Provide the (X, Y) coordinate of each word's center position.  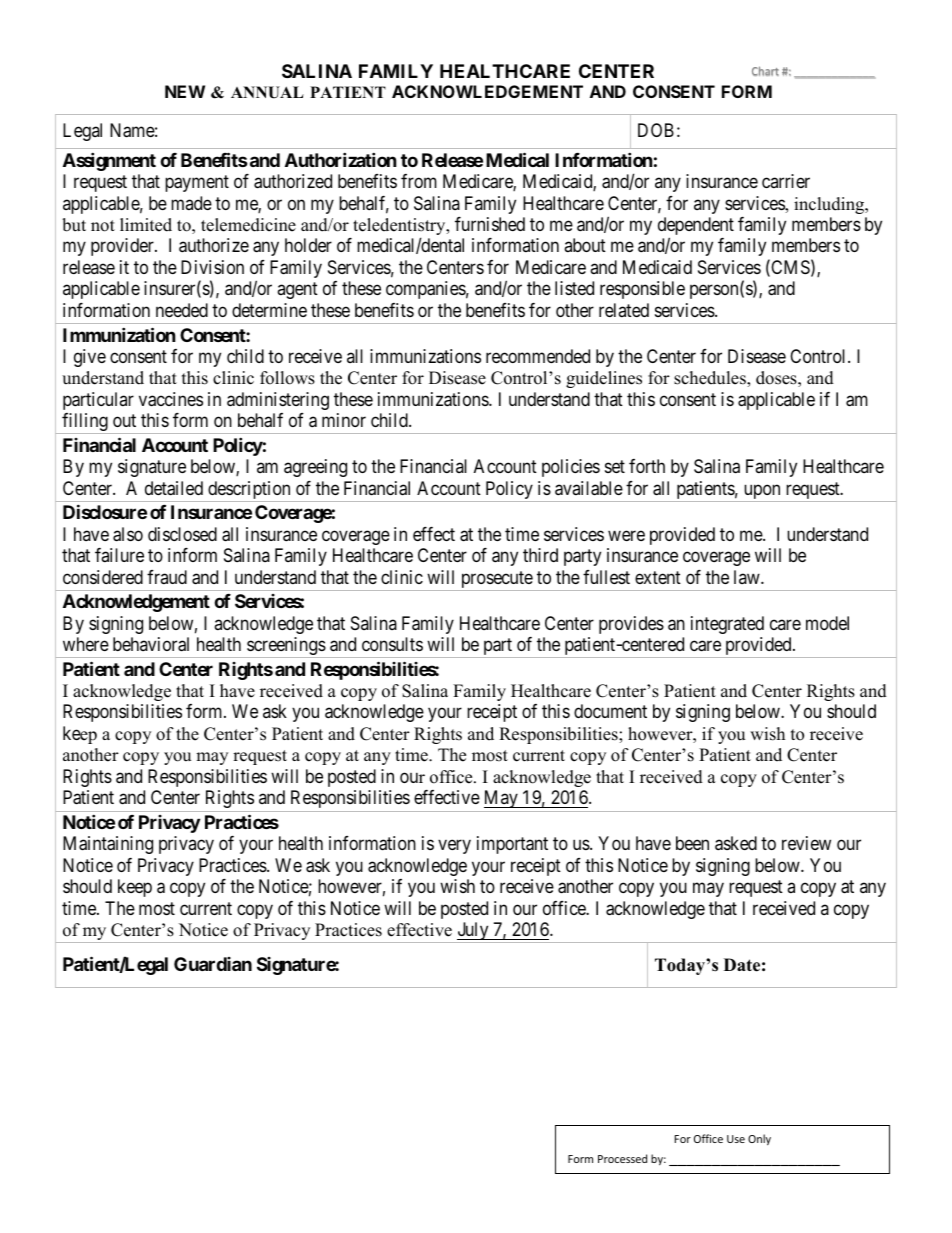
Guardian (213, 964)
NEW (185, 91)
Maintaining (108, 845)
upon (762, 493)
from (419, 181)
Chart (765, 71)
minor (344, 420)
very (454, 847)
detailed (174, 488)
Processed (622, 1158)
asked (736, 843)
